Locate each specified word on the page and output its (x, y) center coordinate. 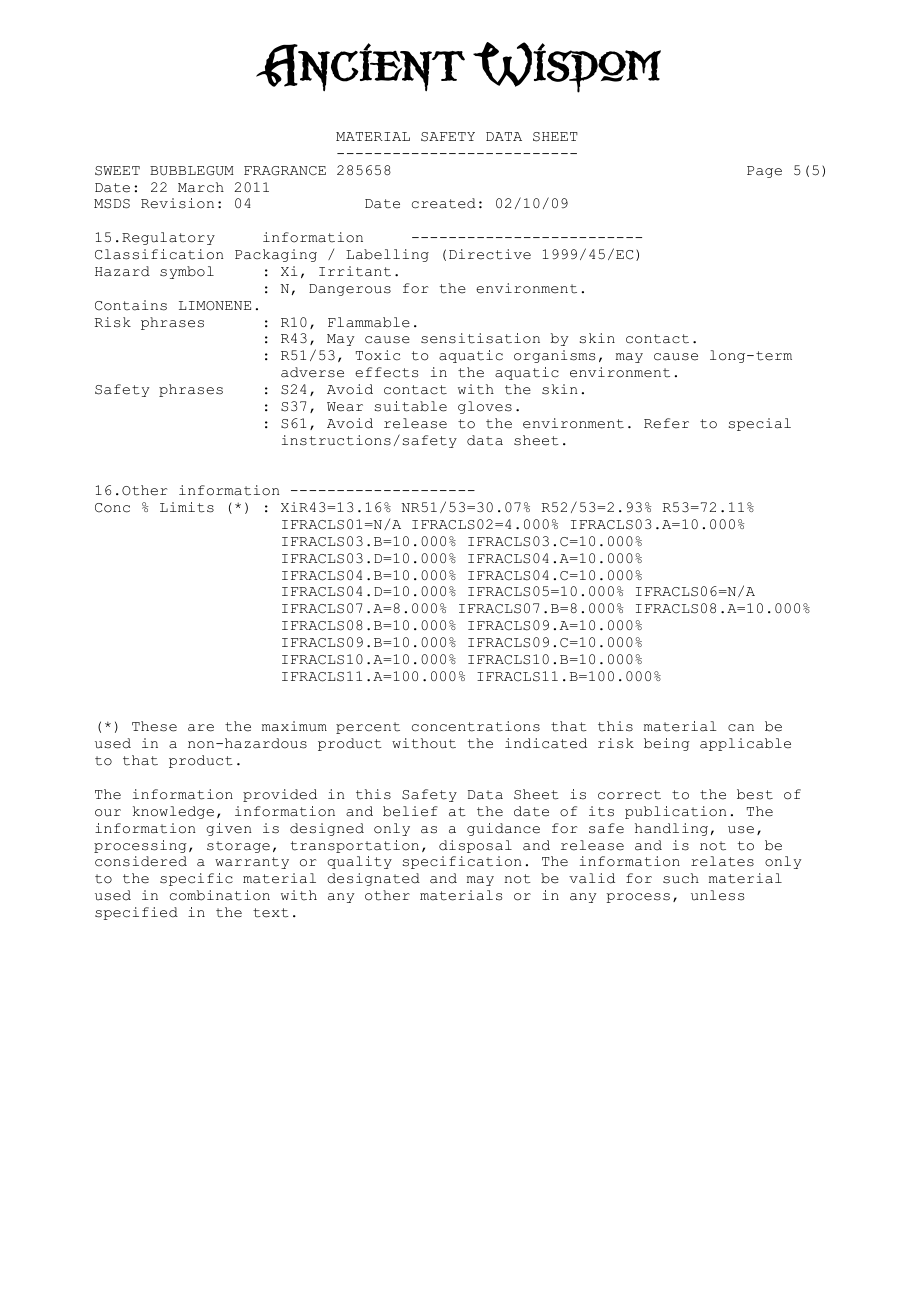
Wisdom (567, 67)
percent (368, 728)
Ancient (360, 67)
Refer (666, 423)
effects (386, 372)
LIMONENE (215, 306)
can (741, 728)
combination (220, 895)
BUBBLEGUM (192, 171)
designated (373, 879)
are (201, 728)
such (681, 878)
